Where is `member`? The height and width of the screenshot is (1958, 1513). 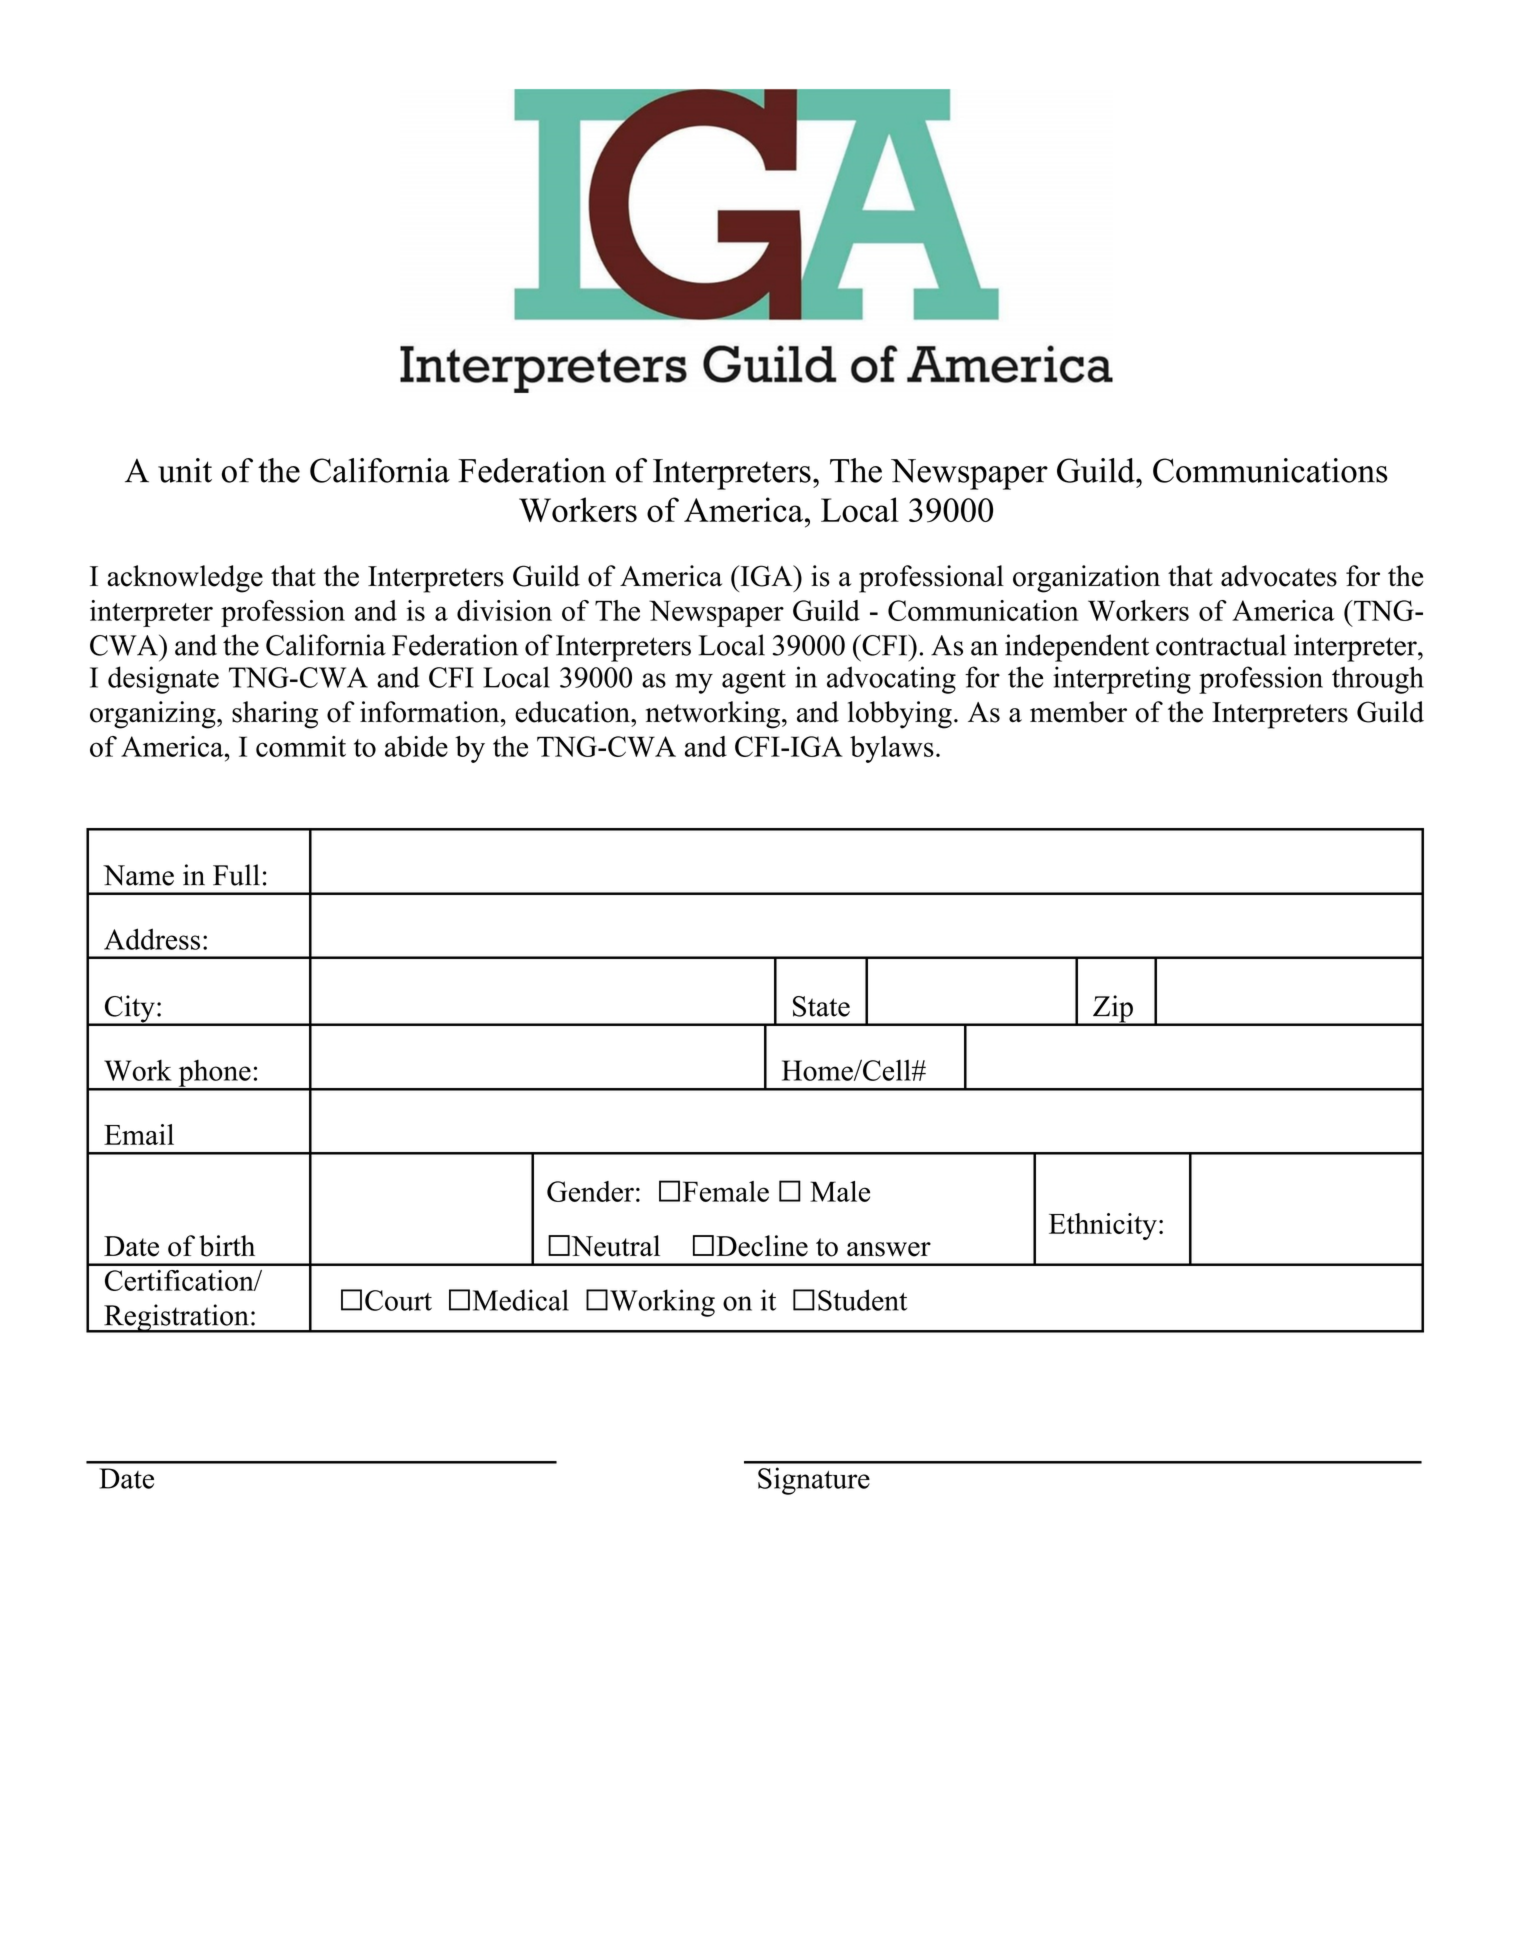 member is located at coordinates (1078, 712).
